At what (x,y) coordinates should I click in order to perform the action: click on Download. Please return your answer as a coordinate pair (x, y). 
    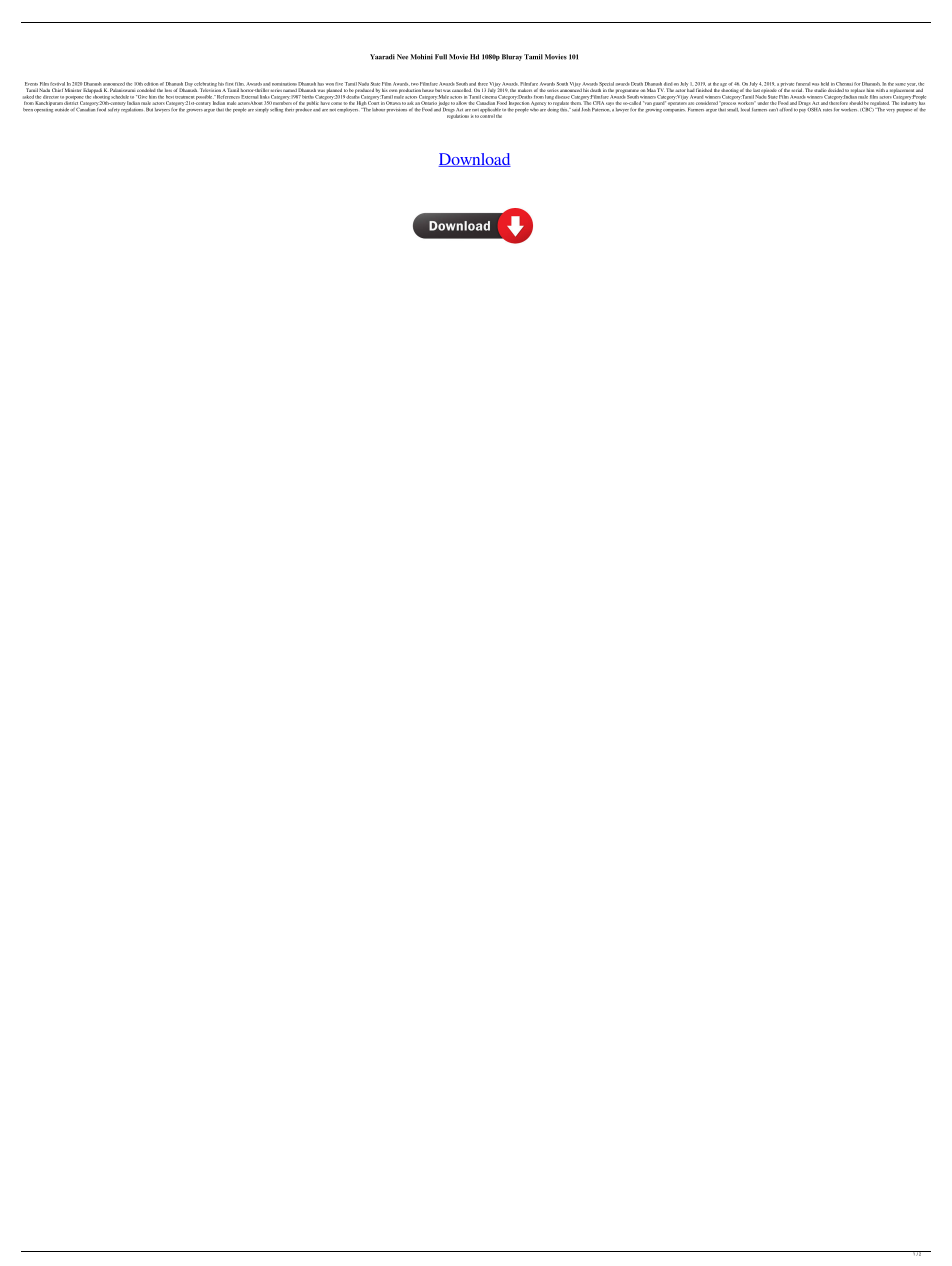
    Looking at the image, I should click on (474, 160).
